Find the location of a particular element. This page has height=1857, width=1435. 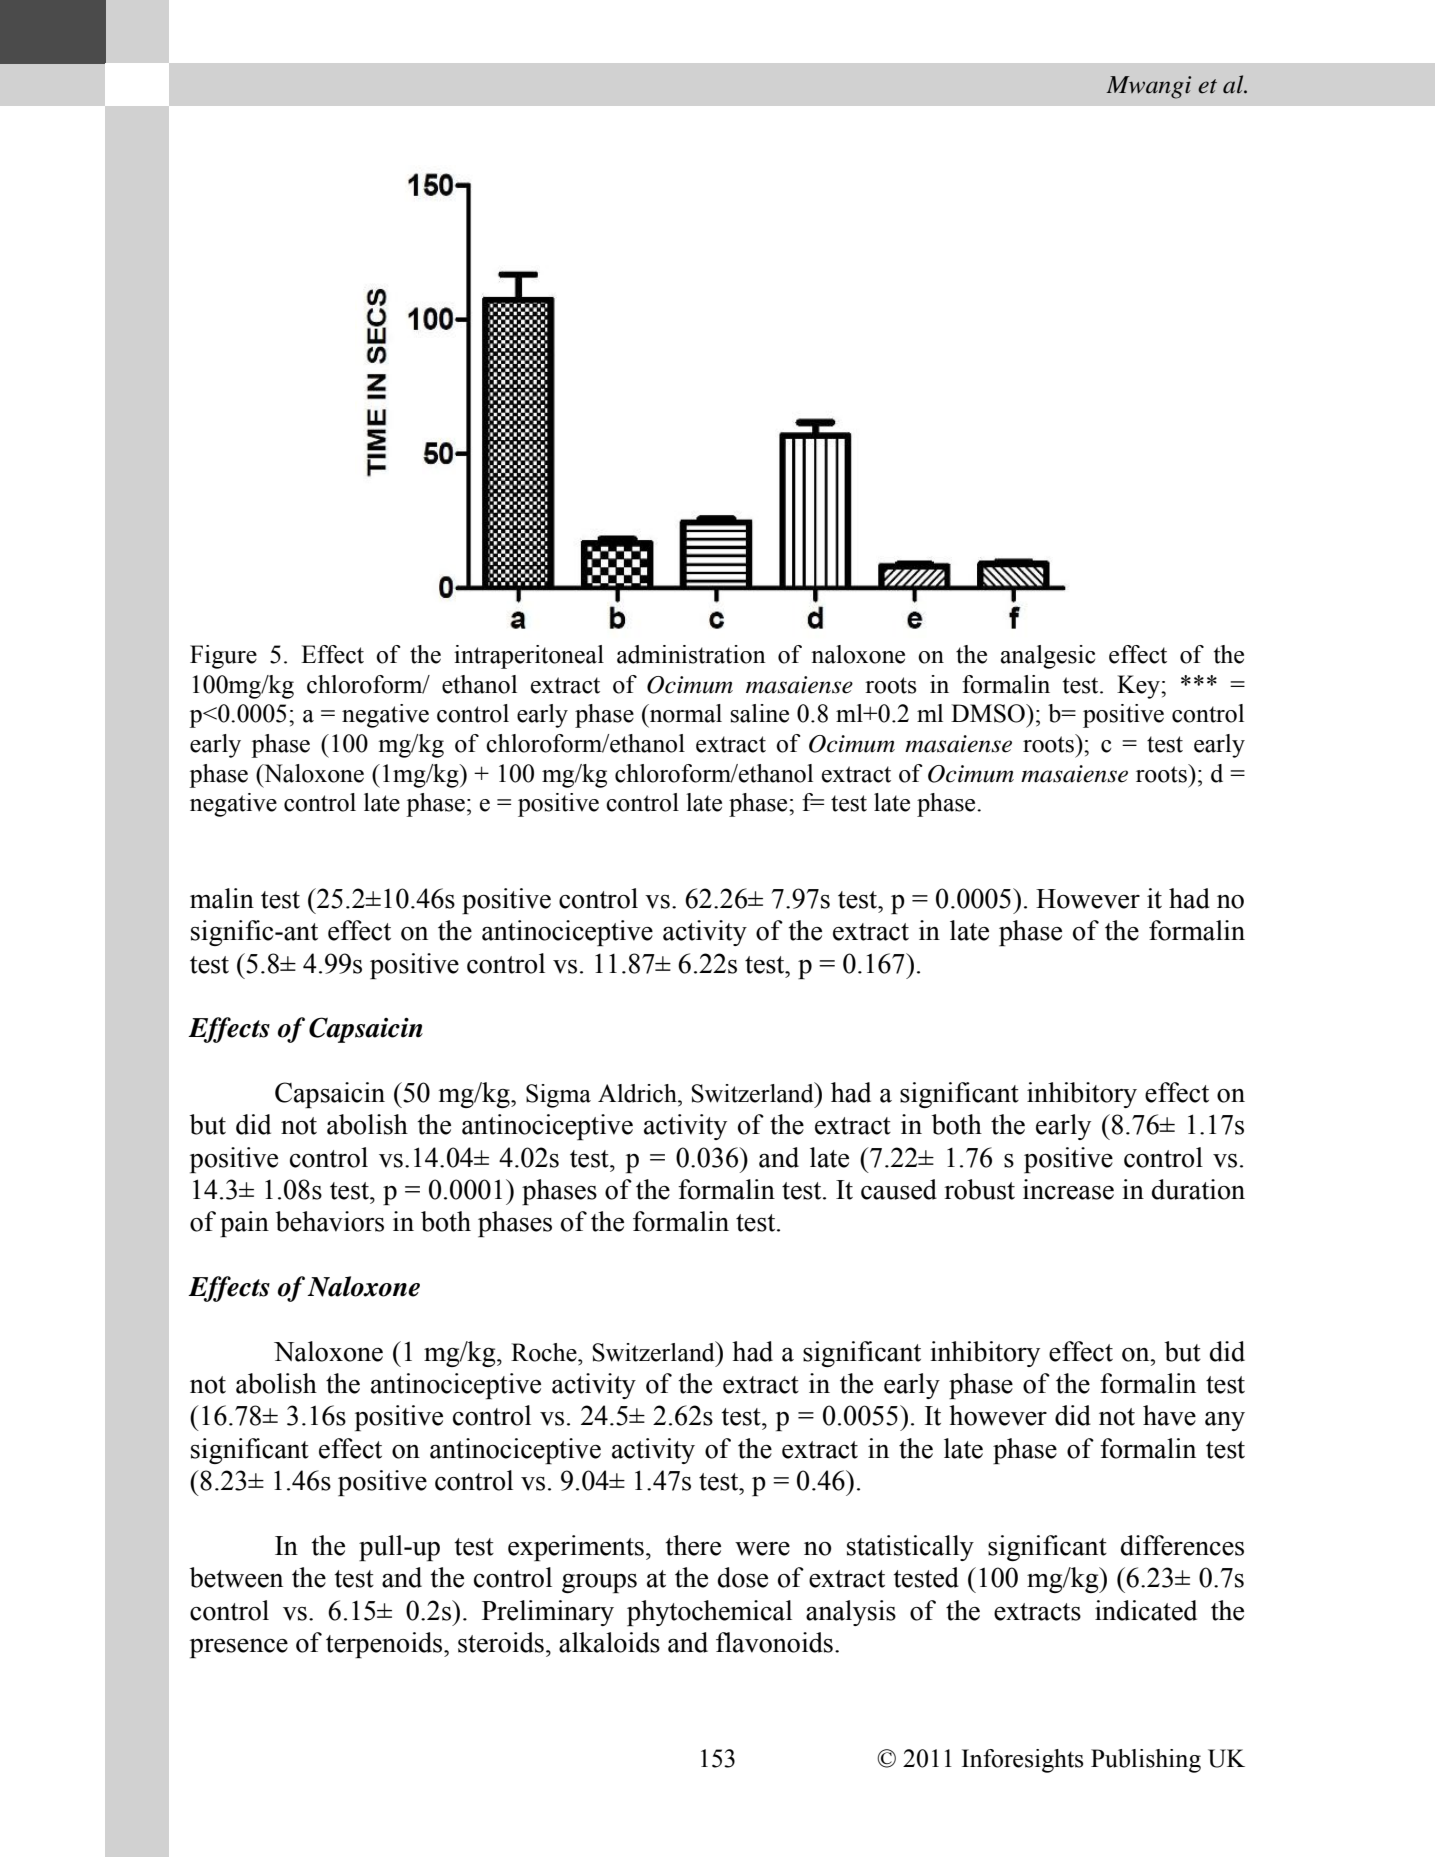

flavonoids is located at coordinates (774, 1642).
